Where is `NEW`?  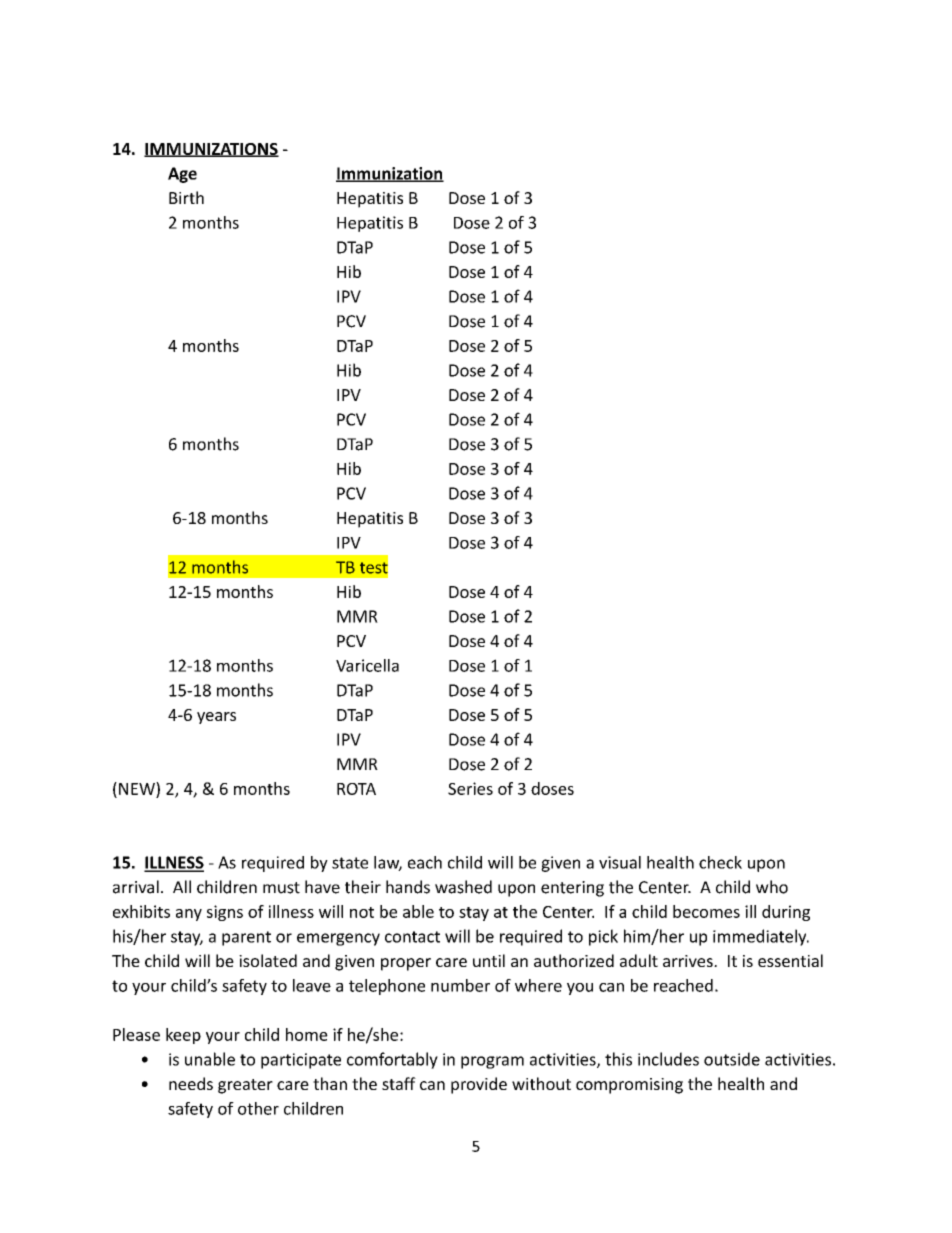 NEW is located at coordinates (138, 788).
